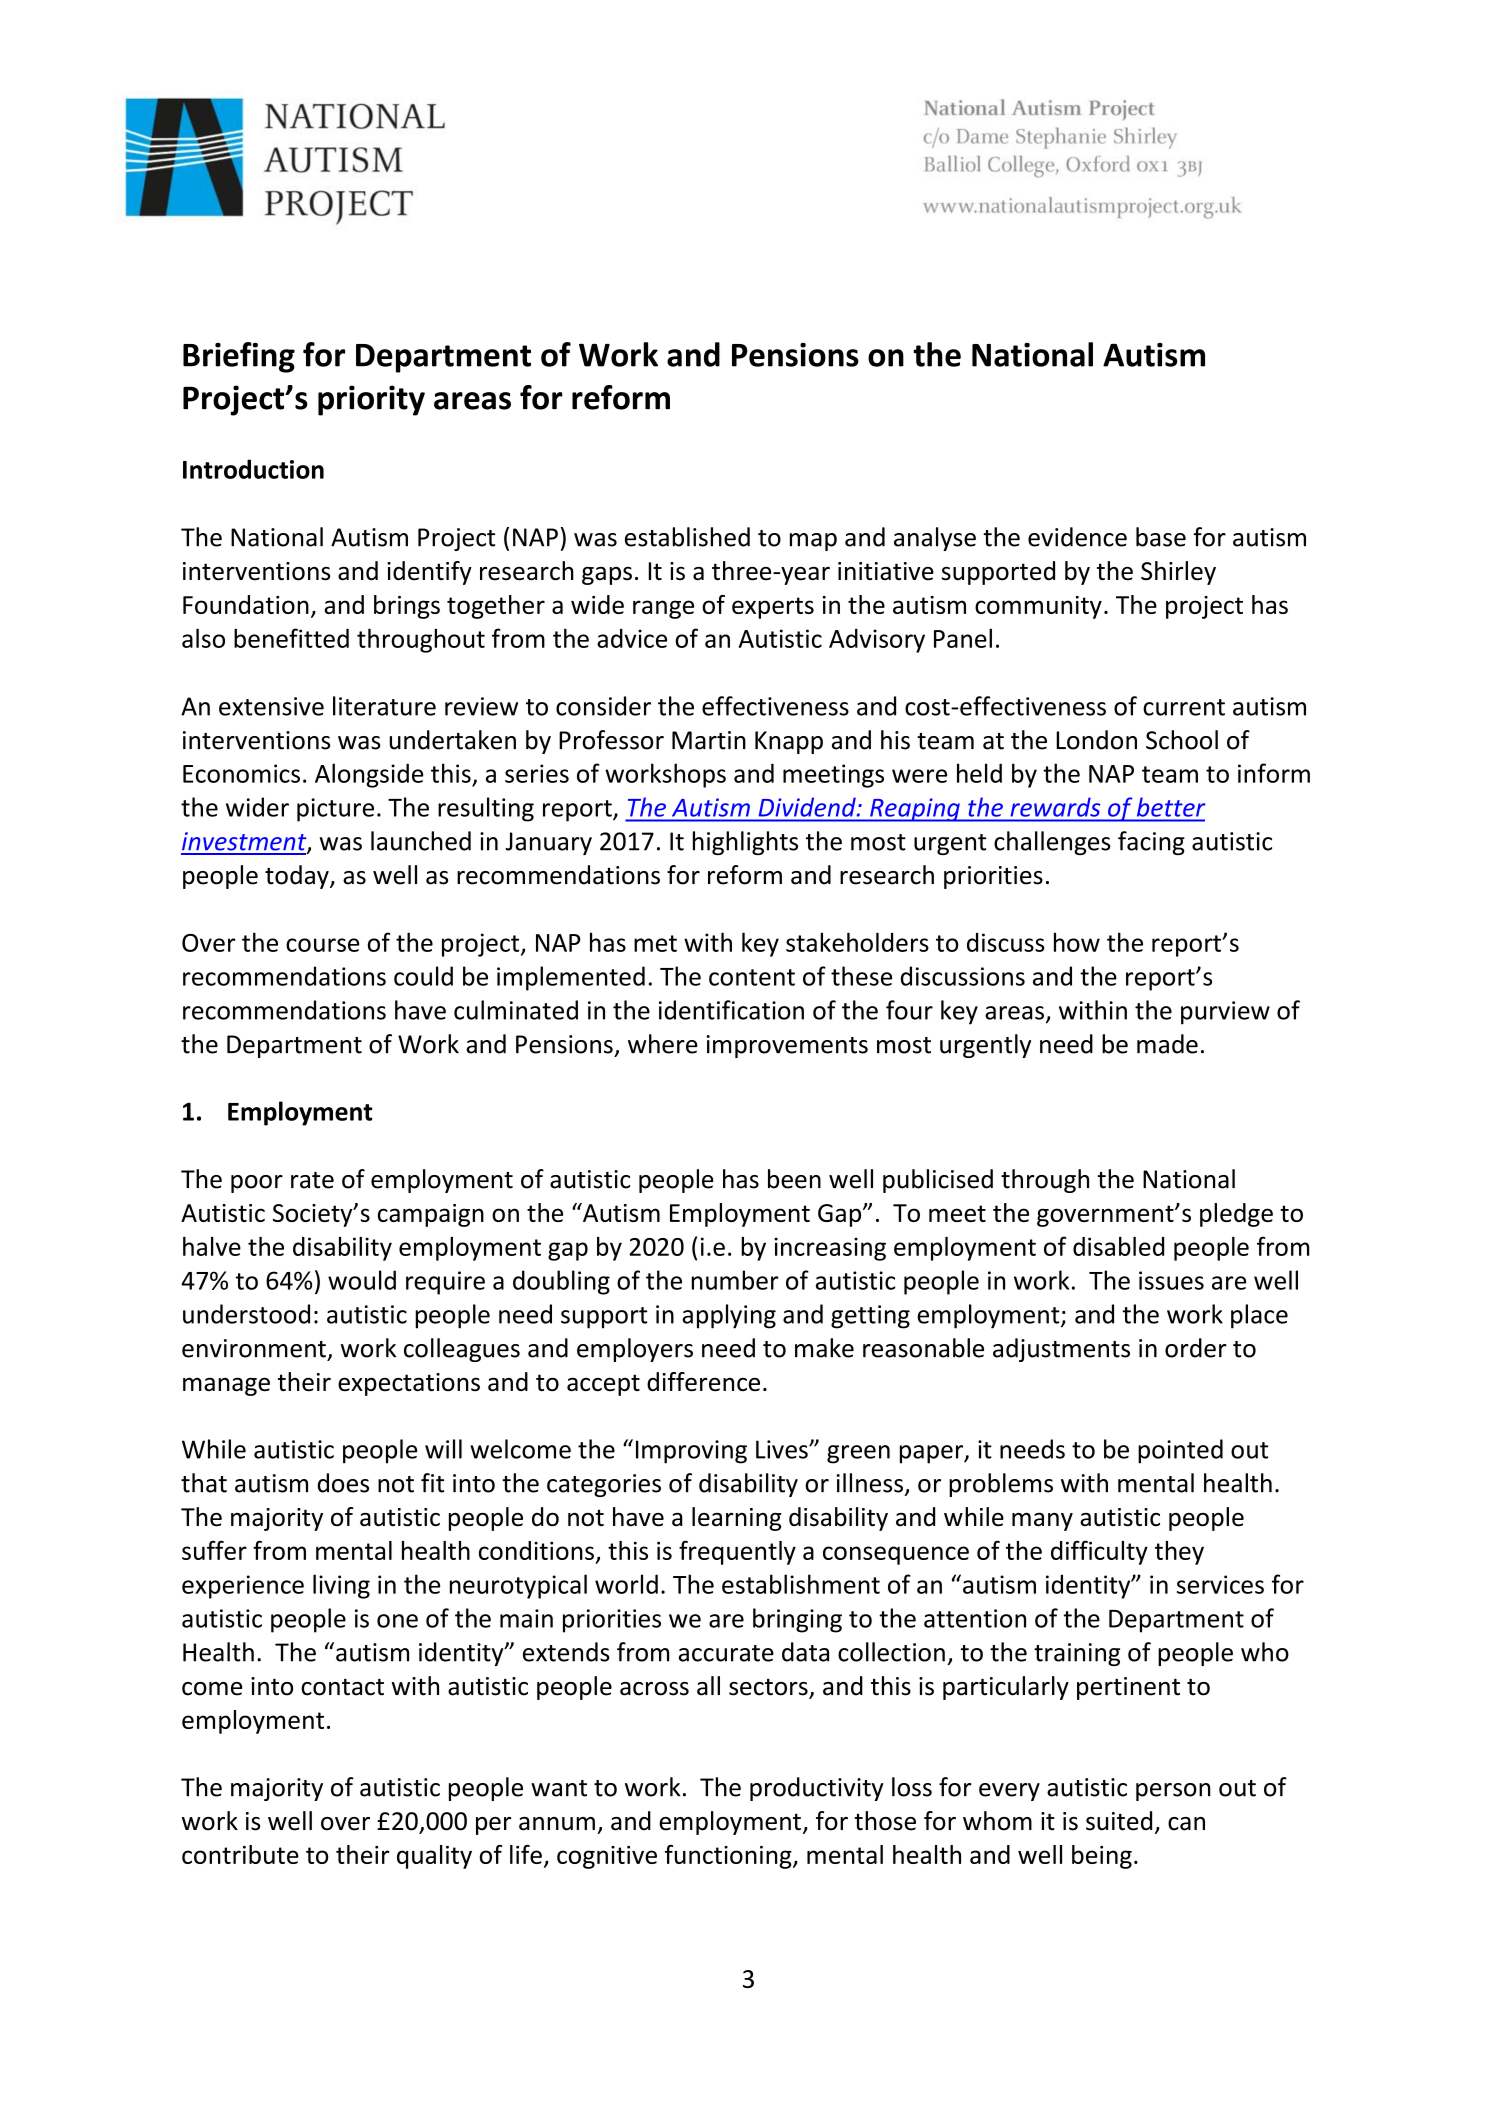 This page has width=1497, height=2118. I want to click on highlights, so click(745, 843).
